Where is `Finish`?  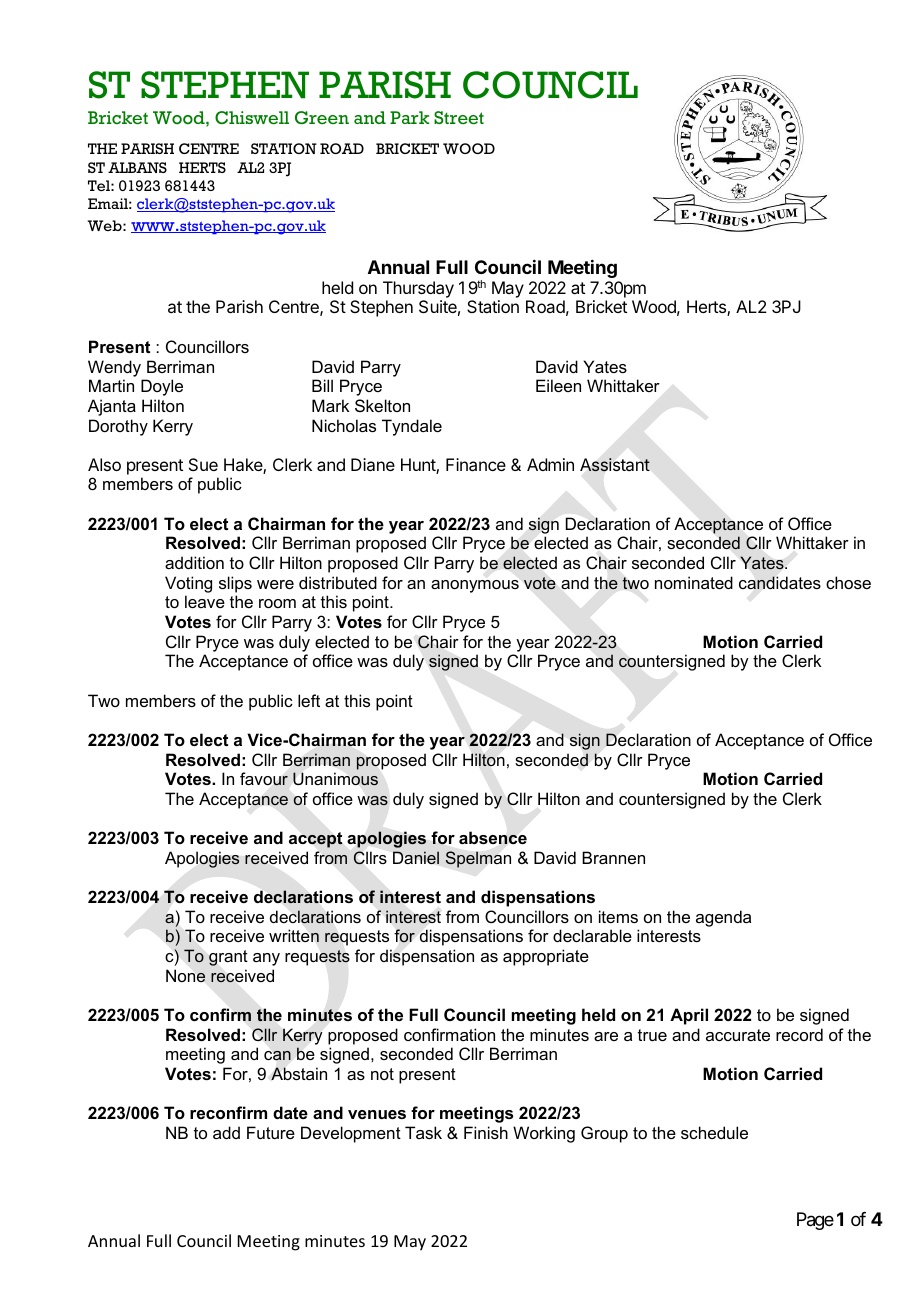 Finish is located at coordinates (486, 1132).
